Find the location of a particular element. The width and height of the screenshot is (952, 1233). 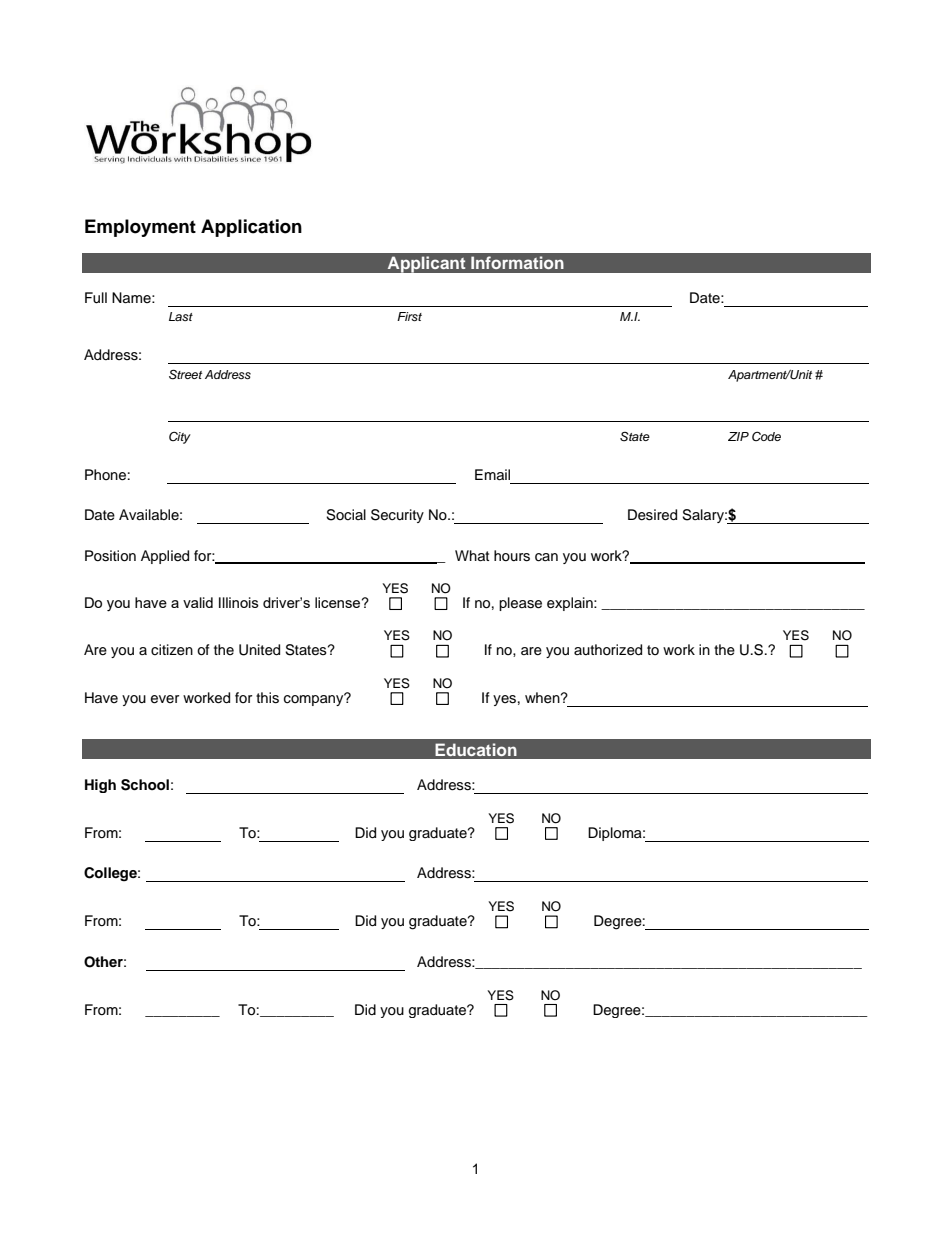

citizen is located at coordinates (172, 650).
